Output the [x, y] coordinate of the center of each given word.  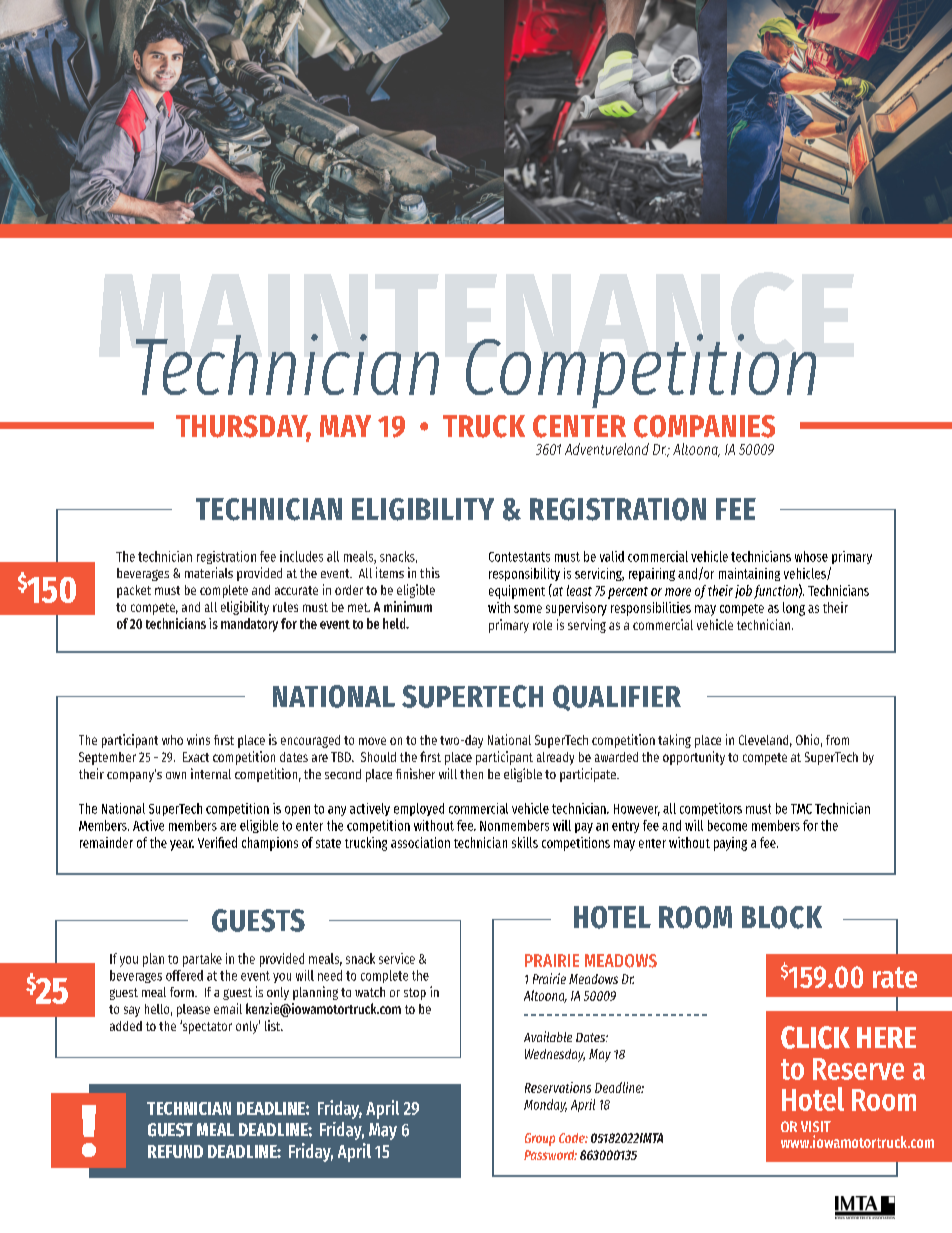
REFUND [175, 1151]
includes [301, 556]
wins [198, 739]
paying [730, 844]
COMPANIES [704, 426]
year [182, 845]
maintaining [749, 574]
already [555, 758]
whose [811, 556]
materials [209, 572]
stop [415, 994]
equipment [517, 592]
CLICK [815, 1037]
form [183, 992]
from [837, 740]
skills [525, 842]
